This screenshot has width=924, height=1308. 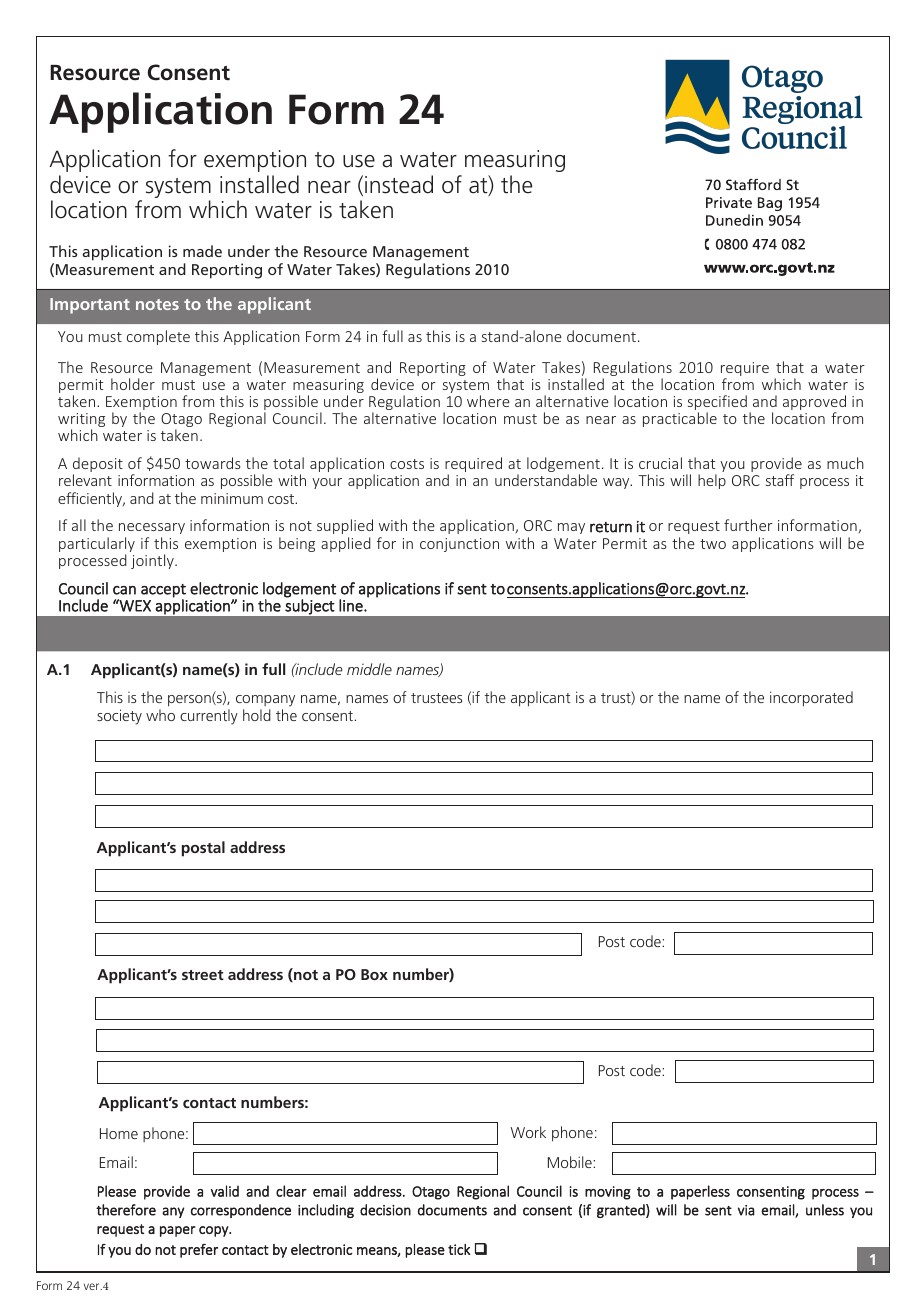 What do you see at coordinates (215, 1231) in the screenshot?
I see `copy` at bounding box center [215, 1231].
